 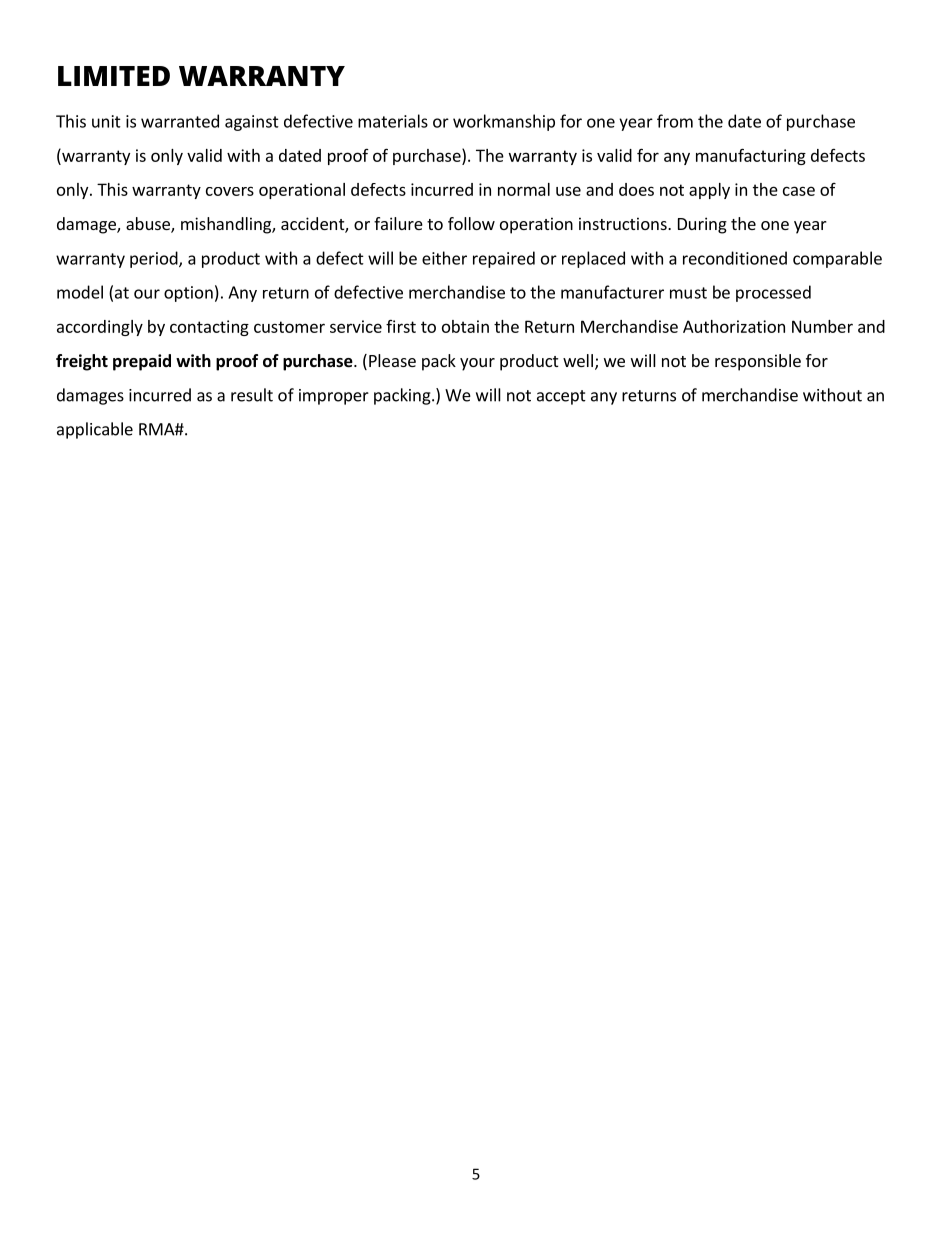 What do you see at coordinates (675, 121) in the screenshot?
I see `from` at bounding box center [675, 121].
